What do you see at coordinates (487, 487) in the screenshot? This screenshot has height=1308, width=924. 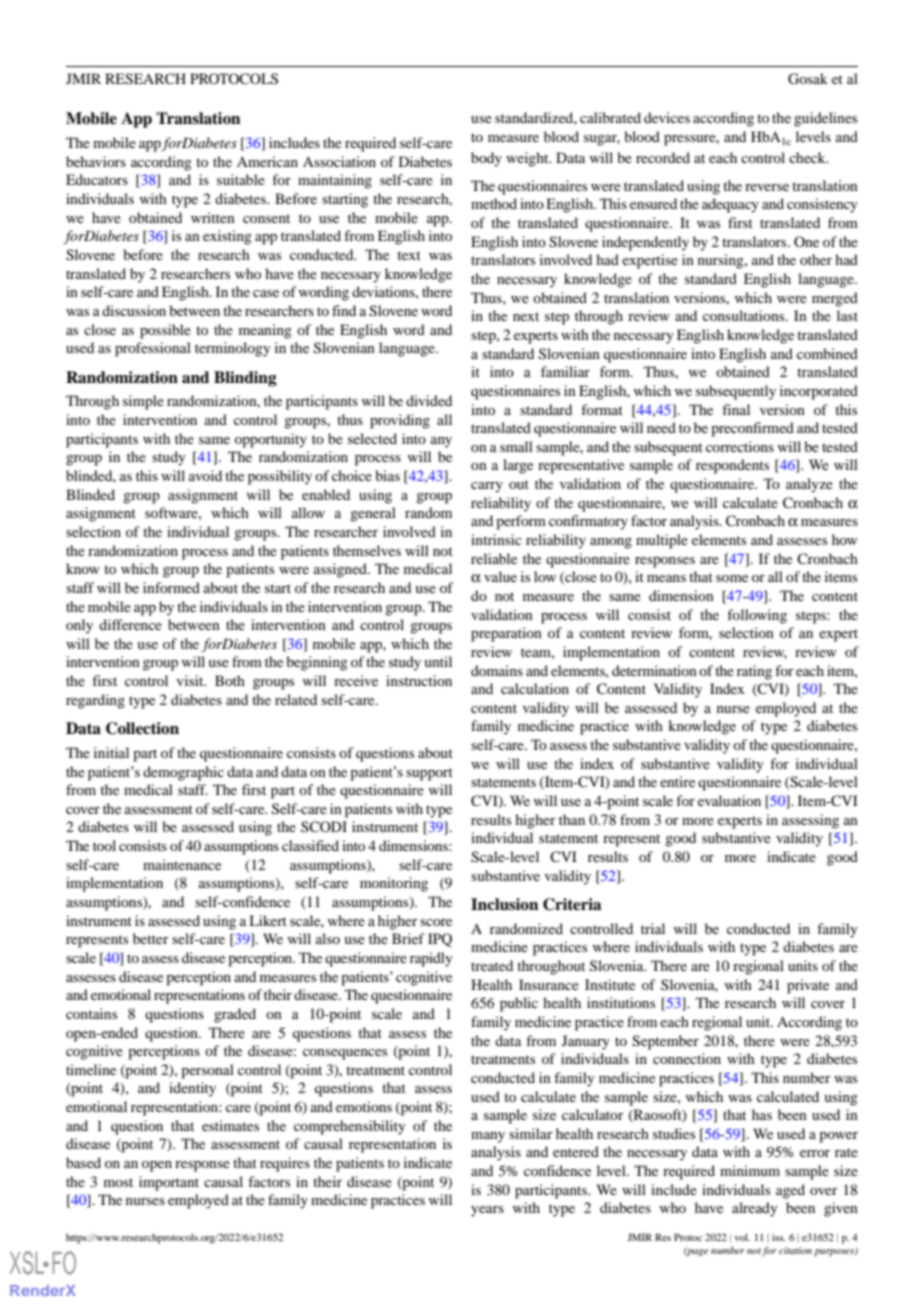 I see `carry` at bounding box center [487, 487].
